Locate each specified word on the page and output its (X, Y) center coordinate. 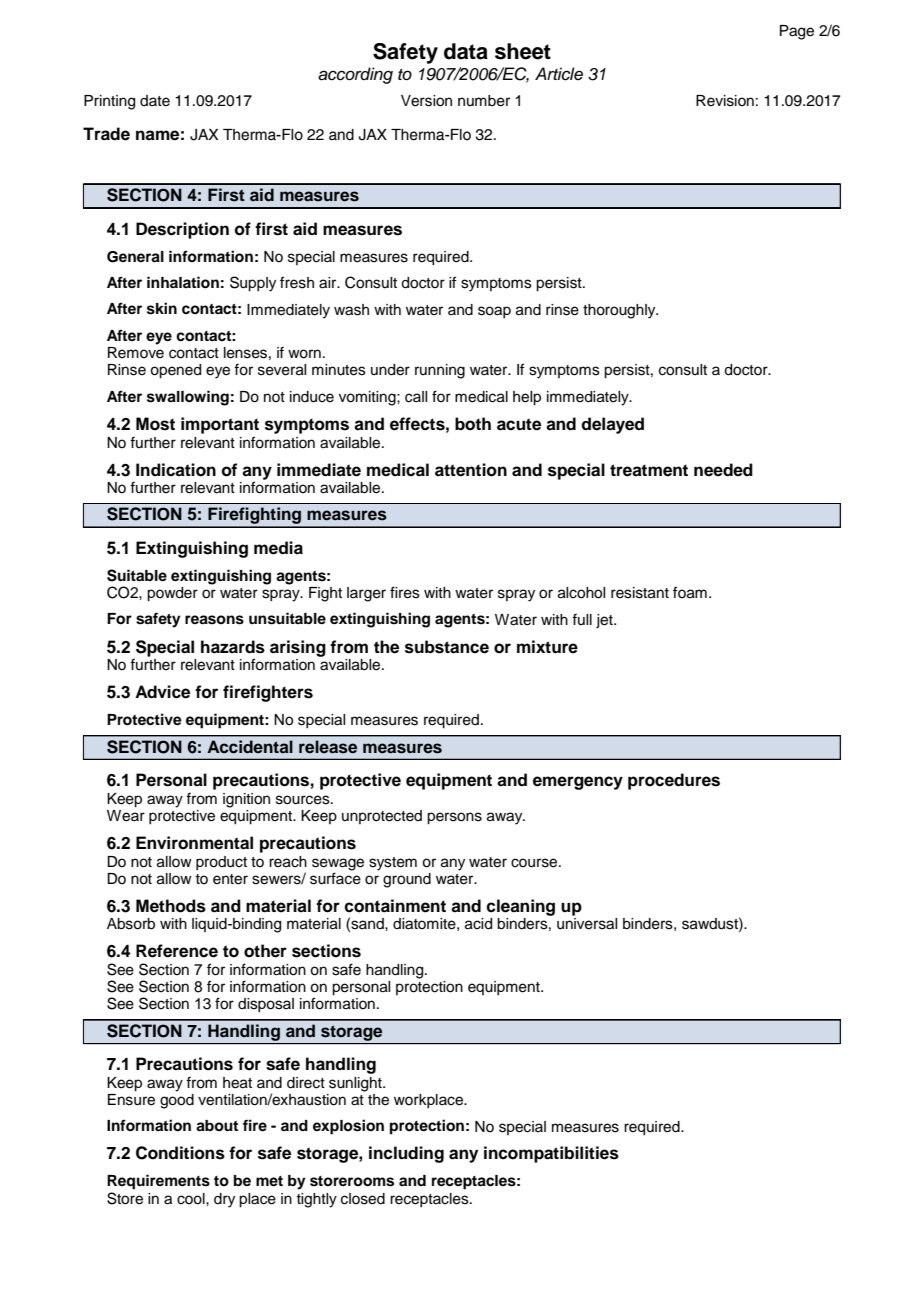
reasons (214, 620)
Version (426, 101)
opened (175, 371)
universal (587, 924)
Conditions (180, 1153)
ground (407, 880)
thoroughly (620, 311)
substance (447, 647)
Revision (725, 101)
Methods (171, 906)
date (155, 101)
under (390, 370)
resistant (640, 593)
